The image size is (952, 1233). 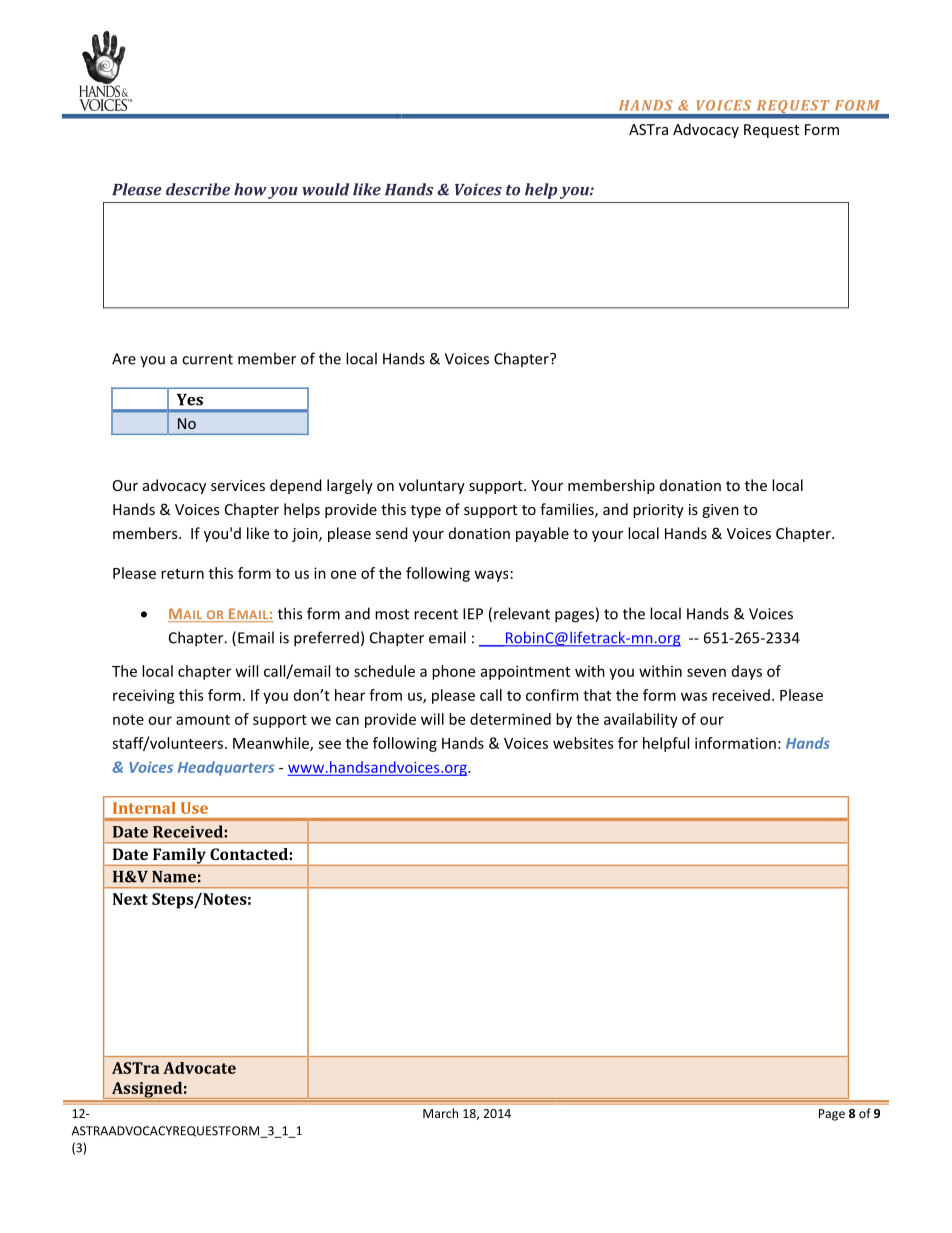 I want to click on priority, so click(x=658, y=511).
